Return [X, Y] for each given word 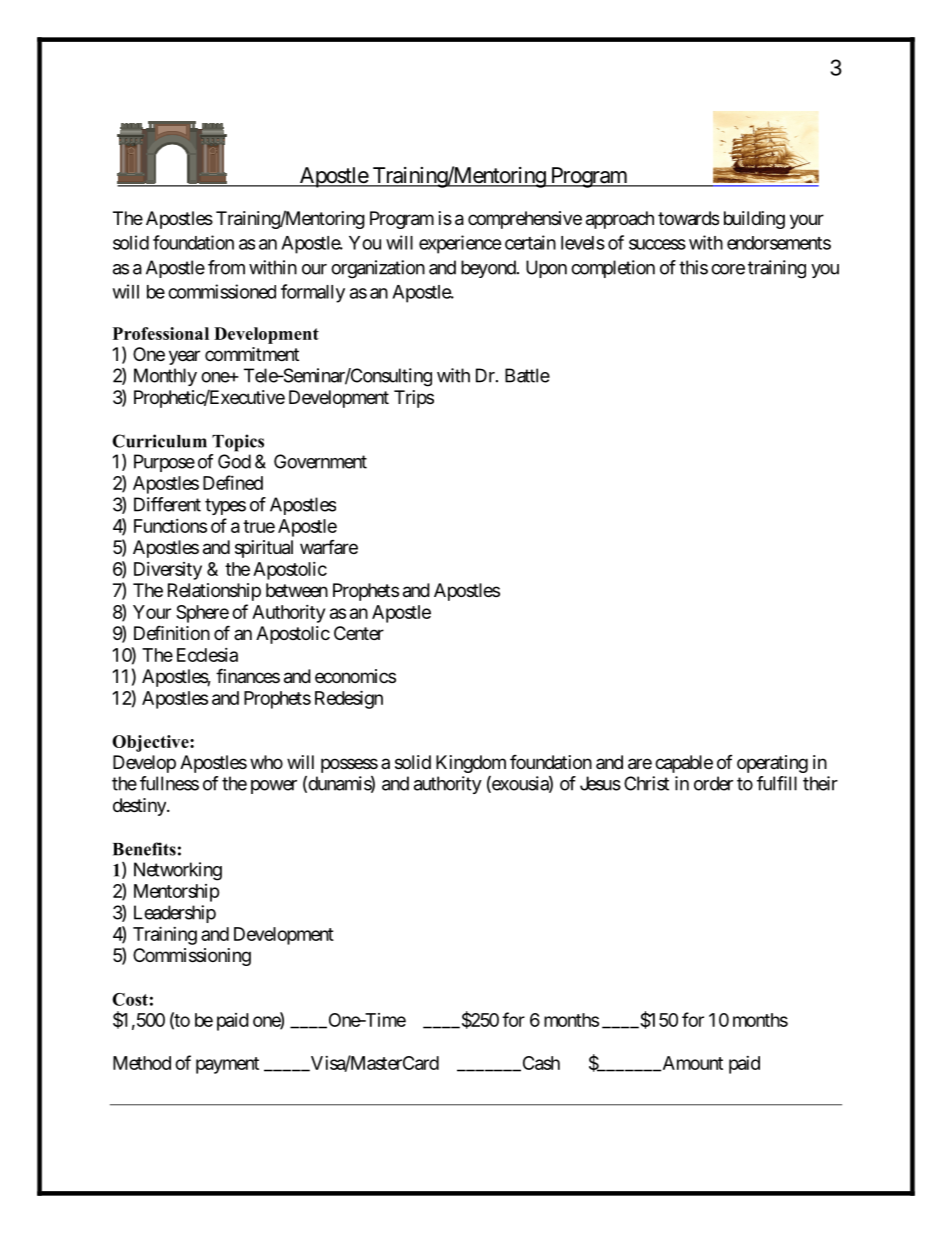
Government [320, 461]
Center [359, 633]
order [713, 783]
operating [772, 764]
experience [460, 244]
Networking [178, 871]
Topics [238, 443]
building [754, 220]
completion [613, 269]
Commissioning [192, 957]
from [226, 267]
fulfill [777, 783]
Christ [646, 783]
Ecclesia [207, 655]
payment [227, 1065]
